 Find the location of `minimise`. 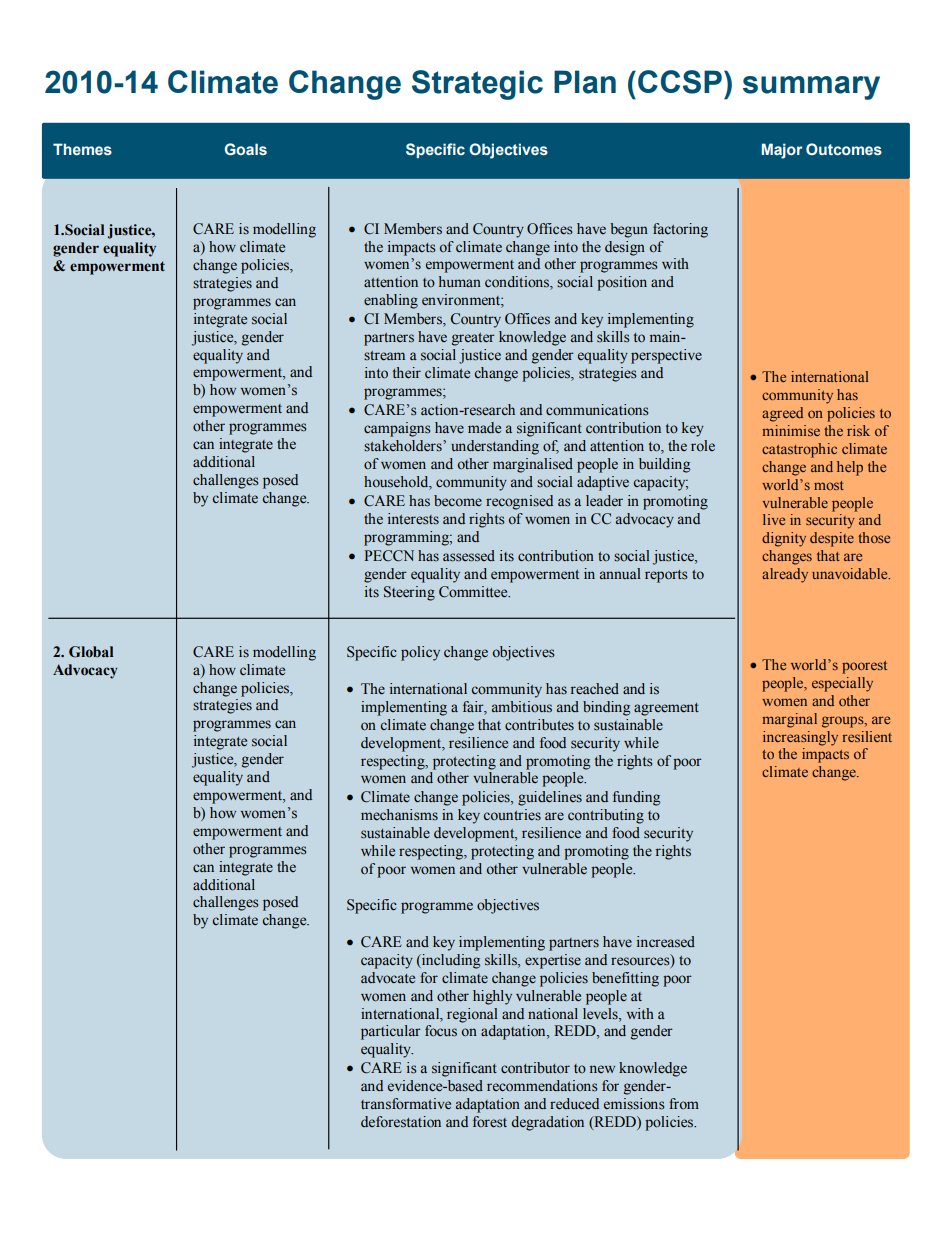

minimise is located at coordinates (791, 430).
